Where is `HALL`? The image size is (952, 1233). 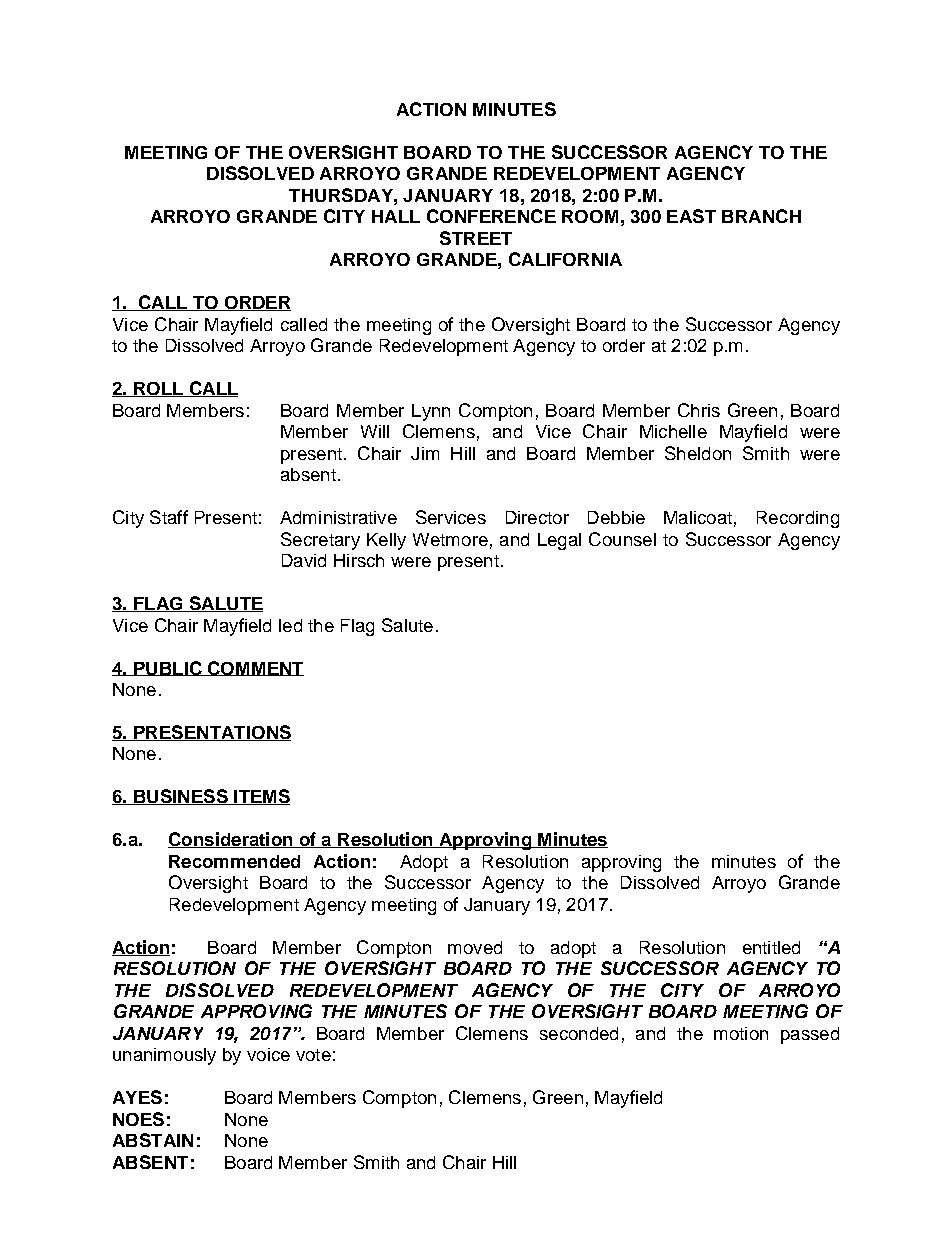
HALL is located at coordinates (396, 216).
